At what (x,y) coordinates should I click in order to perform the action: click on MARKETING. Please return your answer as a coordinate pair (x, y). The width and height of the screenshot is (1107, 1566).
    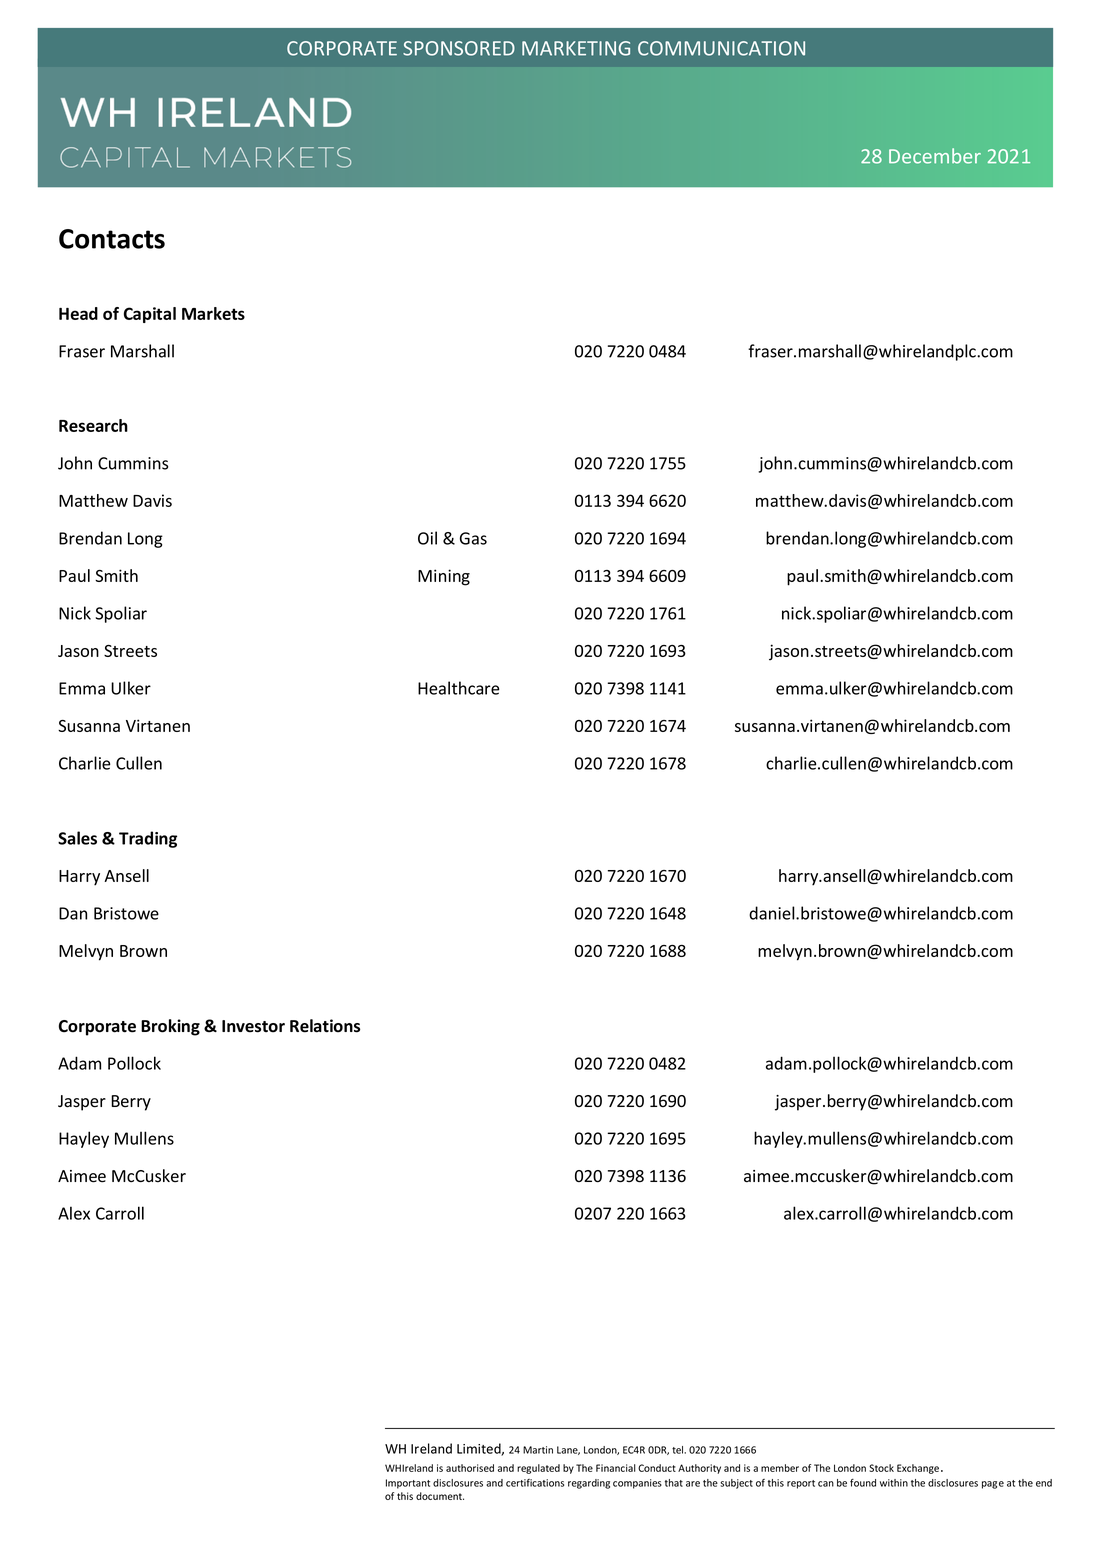
    Looking at the image, I should click on (576, 48).
